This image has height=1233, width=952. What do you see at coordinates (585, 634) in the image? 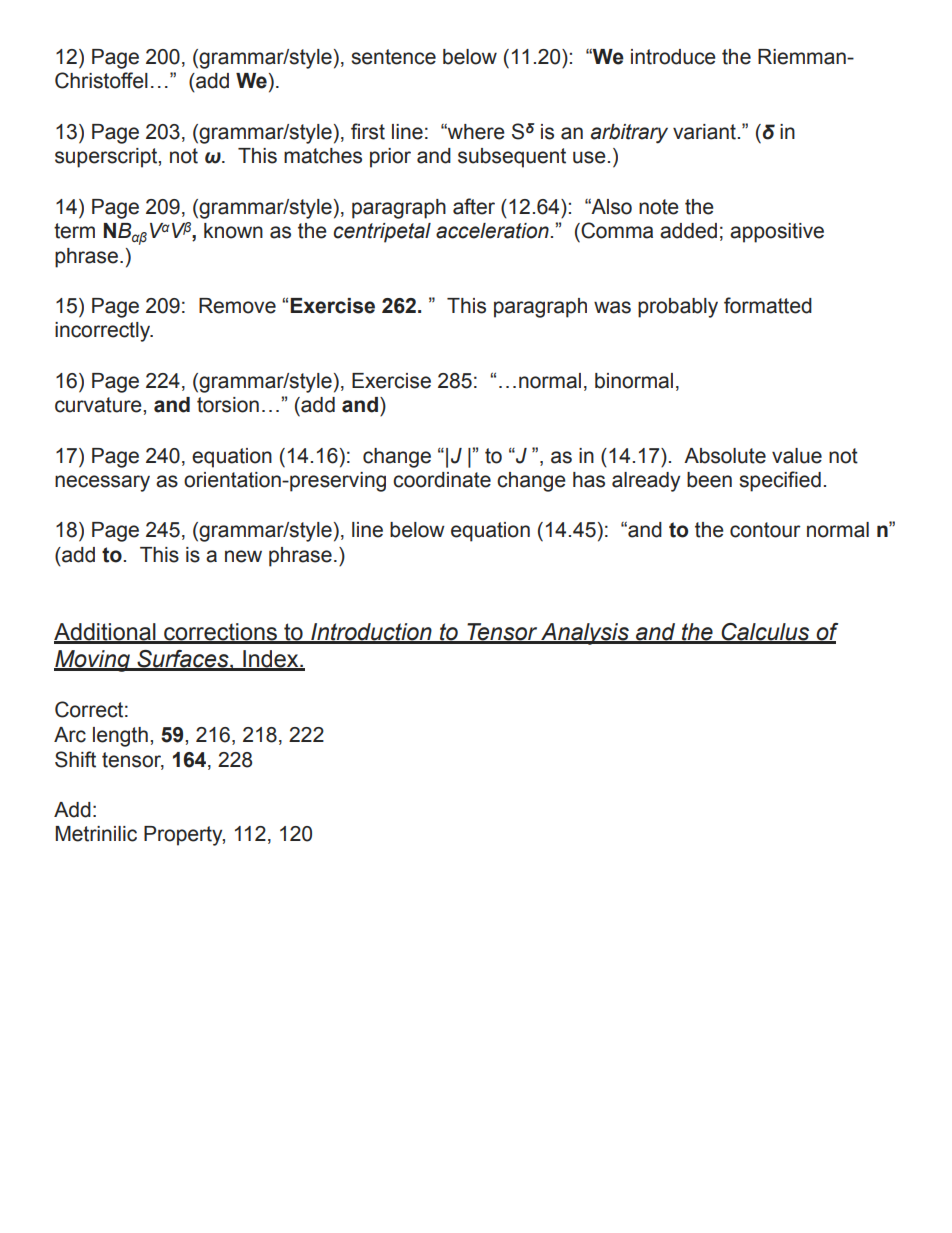
I see `Analysis` at bounding box center [585, 634].
